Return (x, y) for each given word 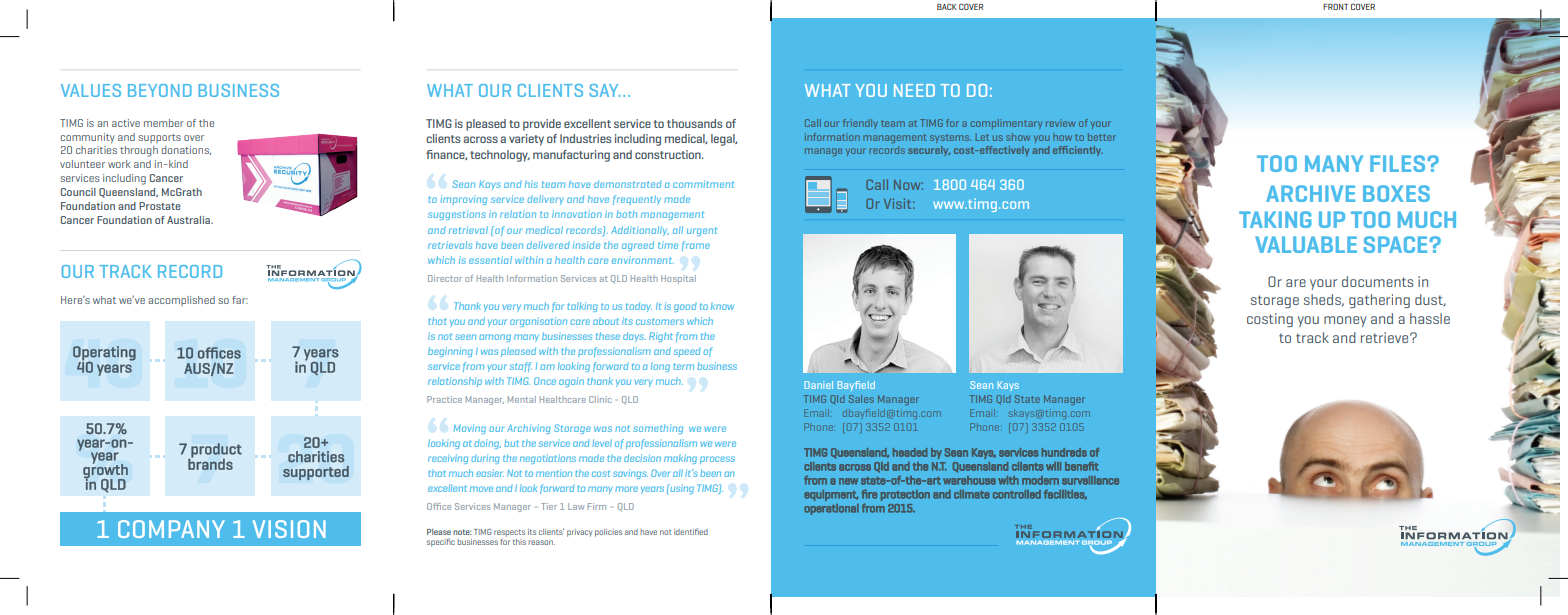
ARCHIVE (1310, 193)
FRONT (1335, 6)
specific (441, 542)
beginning (450, 352)
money (1345, 321)
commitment (703, 184)
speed (687, 352)
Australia (189, 220)
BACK (947, 6)
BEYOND (160, 90)
